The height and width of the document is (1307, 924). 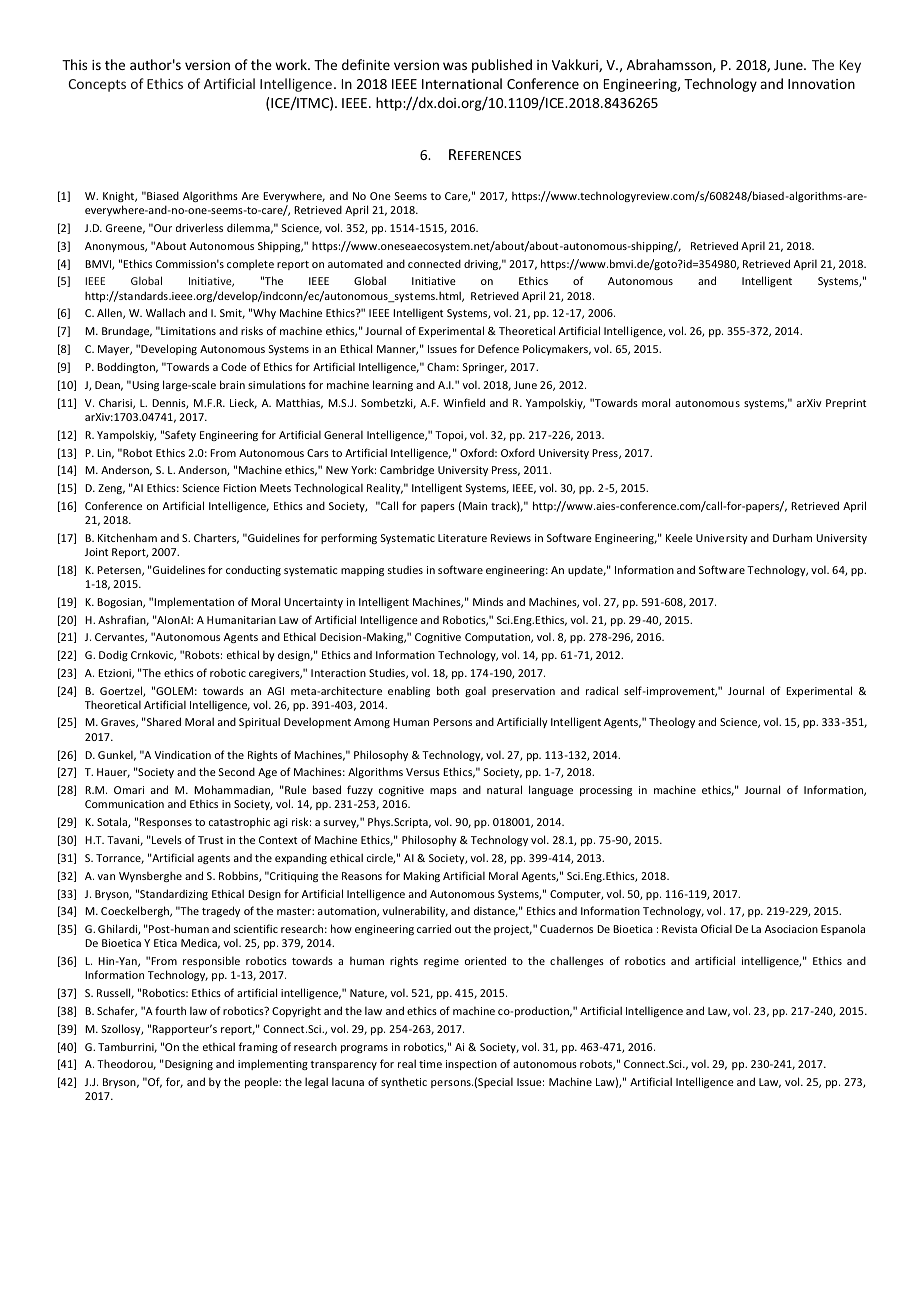 What do you see at coordinates (821, 84) in the document?
I see `Innovation` at bounding box center [821, 84].
